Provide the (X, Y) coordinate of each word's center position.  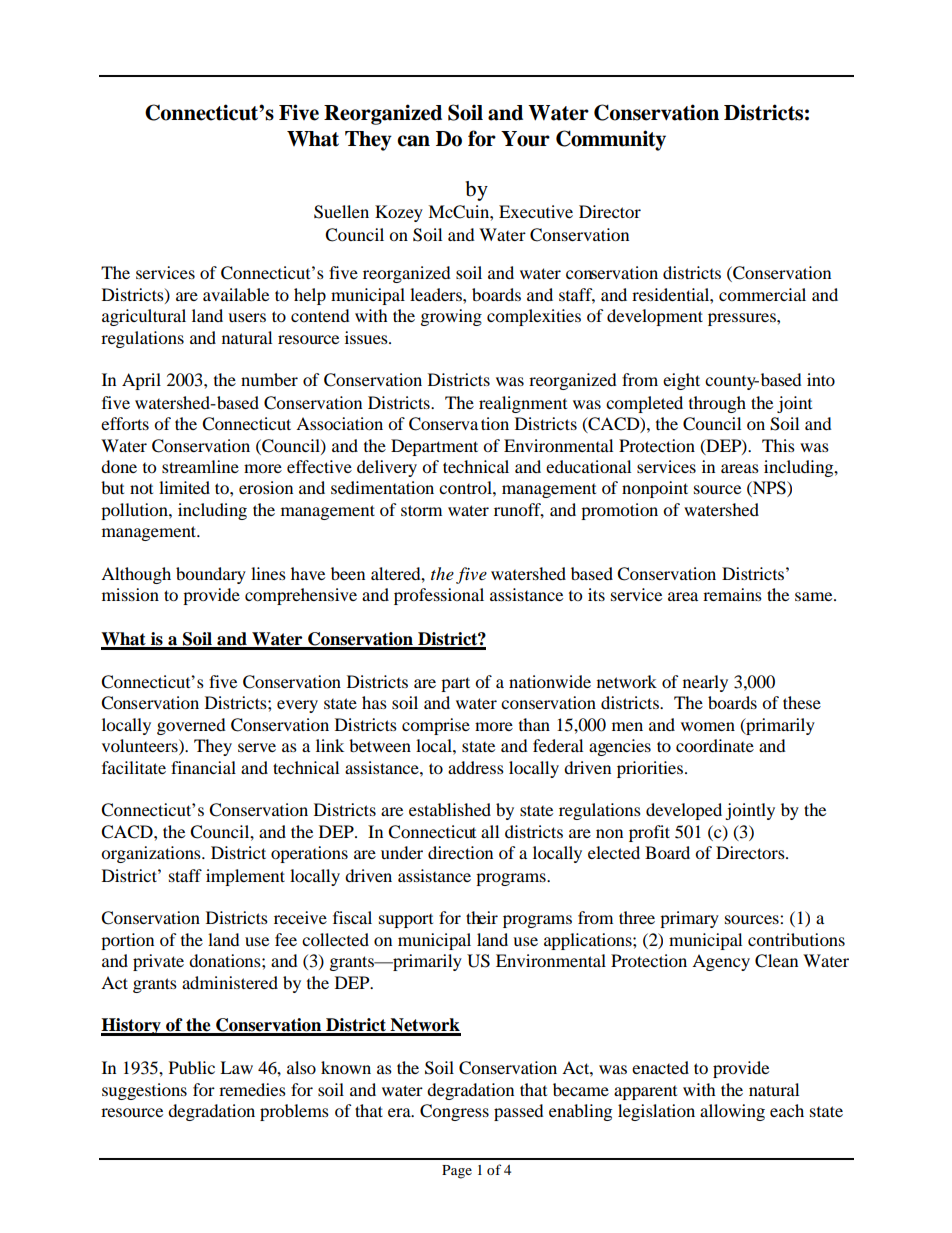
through (717, 404)
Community (611, 140)
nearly (705, 683)
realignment (523, 404)
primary (689, 919)
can (413, 141)
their (482, 917)
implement (245, 877)
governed (191, 726)
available (236, 294)
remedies (252, 1089)
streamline (200, 466)
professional (439, 596)
